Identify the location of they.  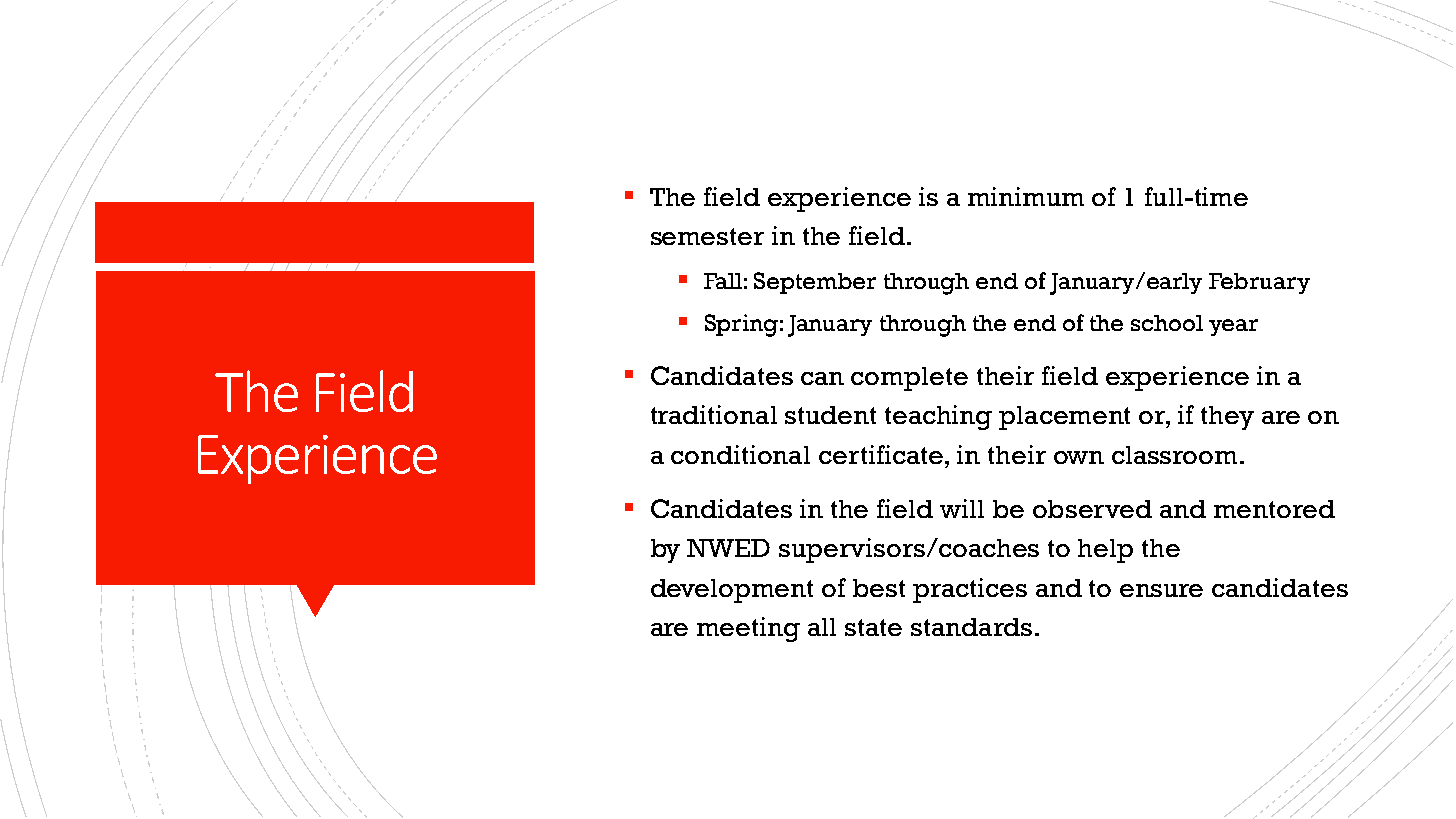
(1227, 418).
